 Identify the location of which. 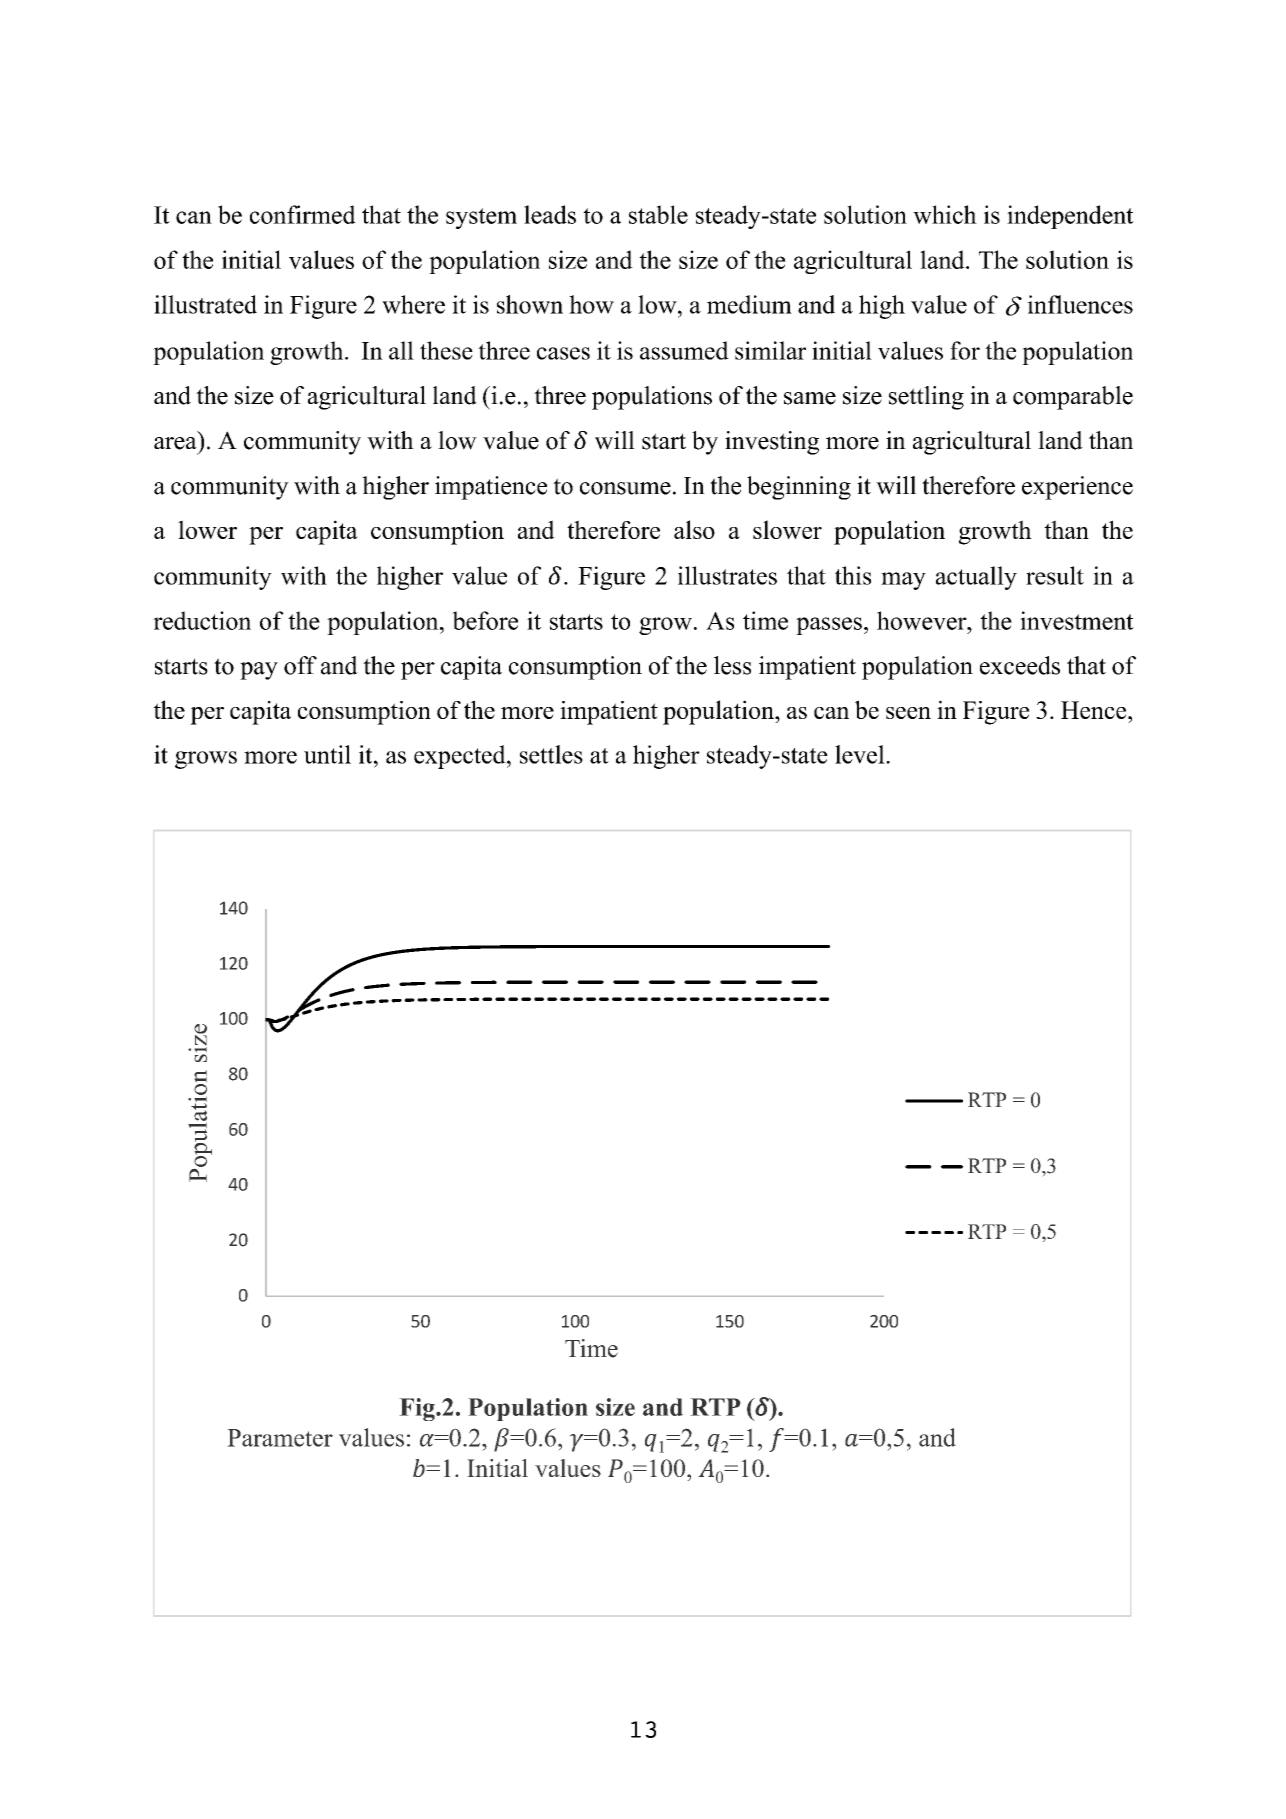
(945, 214).
